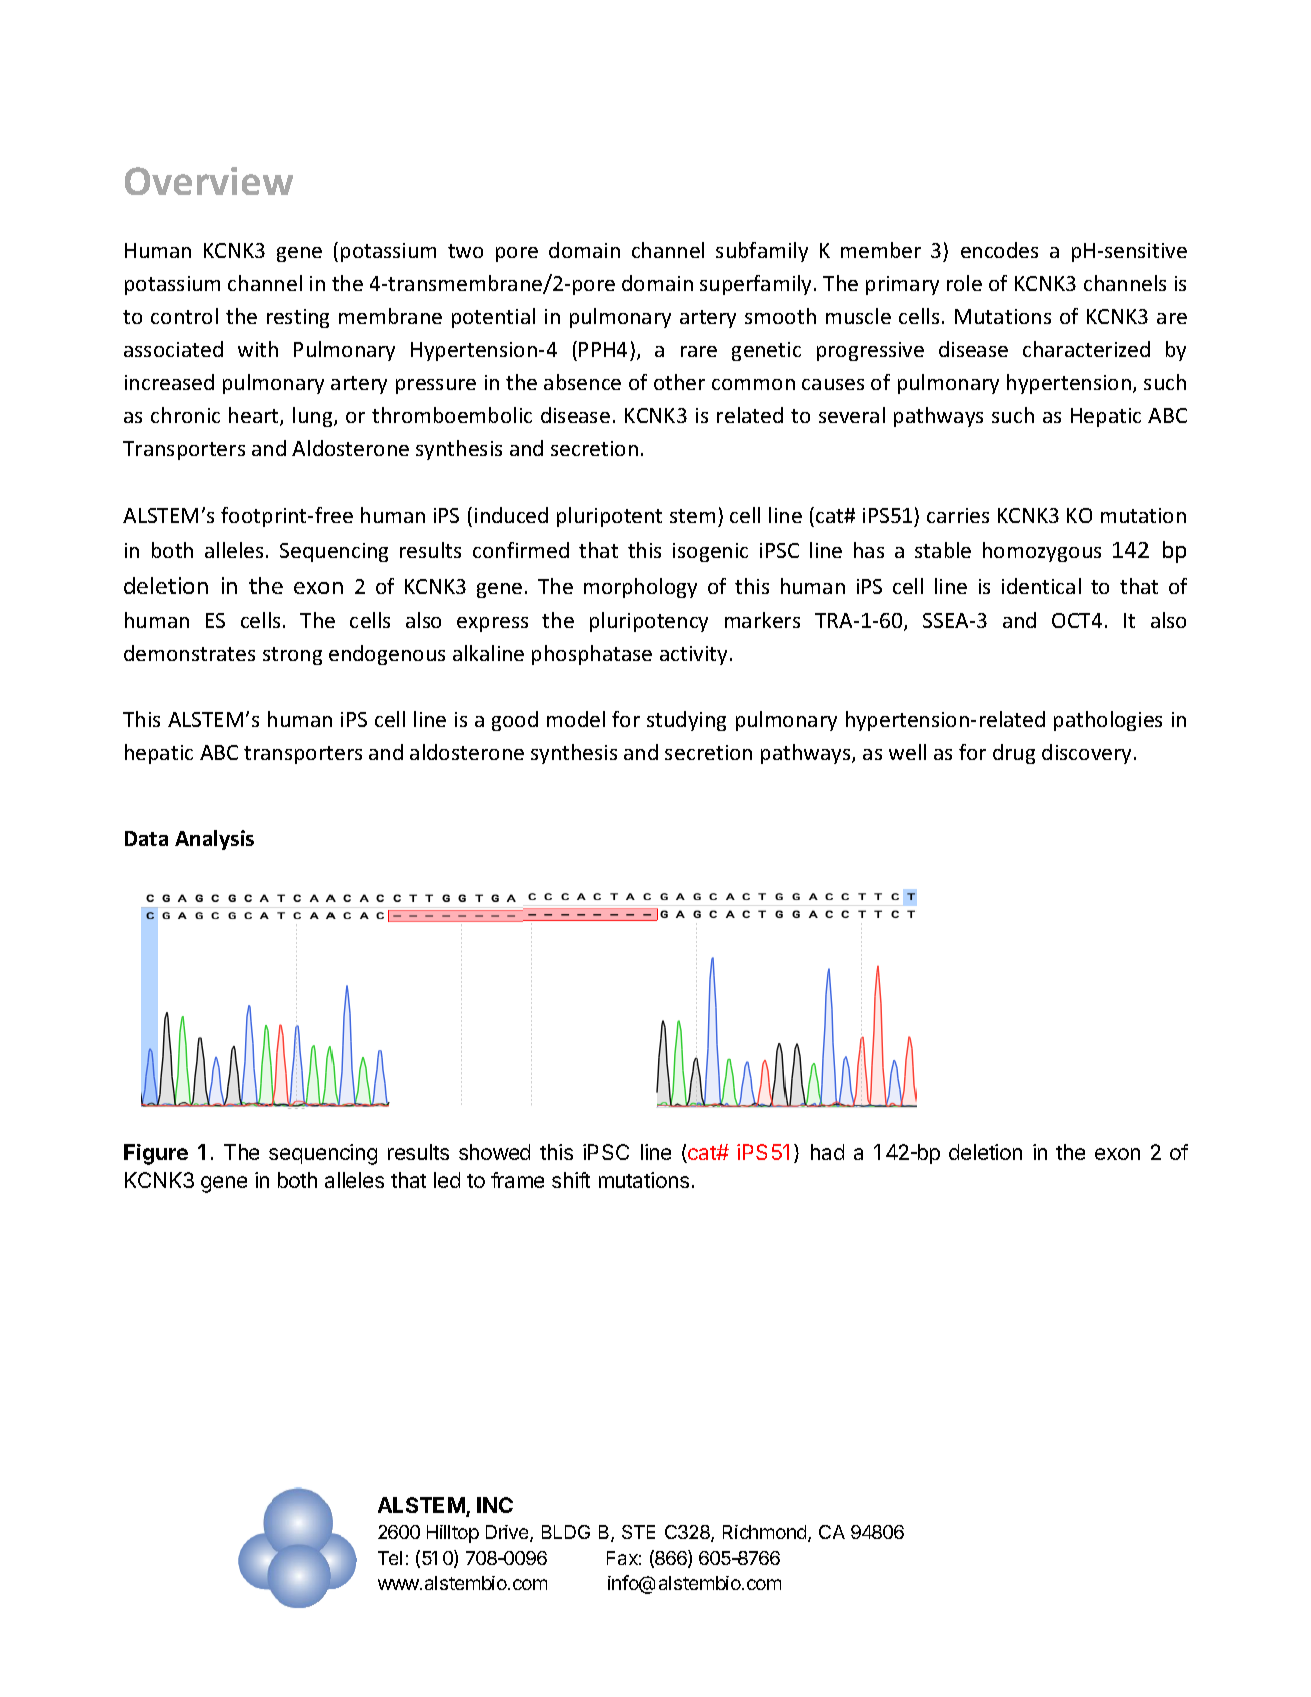  What do you see at coordinates (566, 1532) in the image?
I see `BLDG` at bounding box center [566, 1532].
